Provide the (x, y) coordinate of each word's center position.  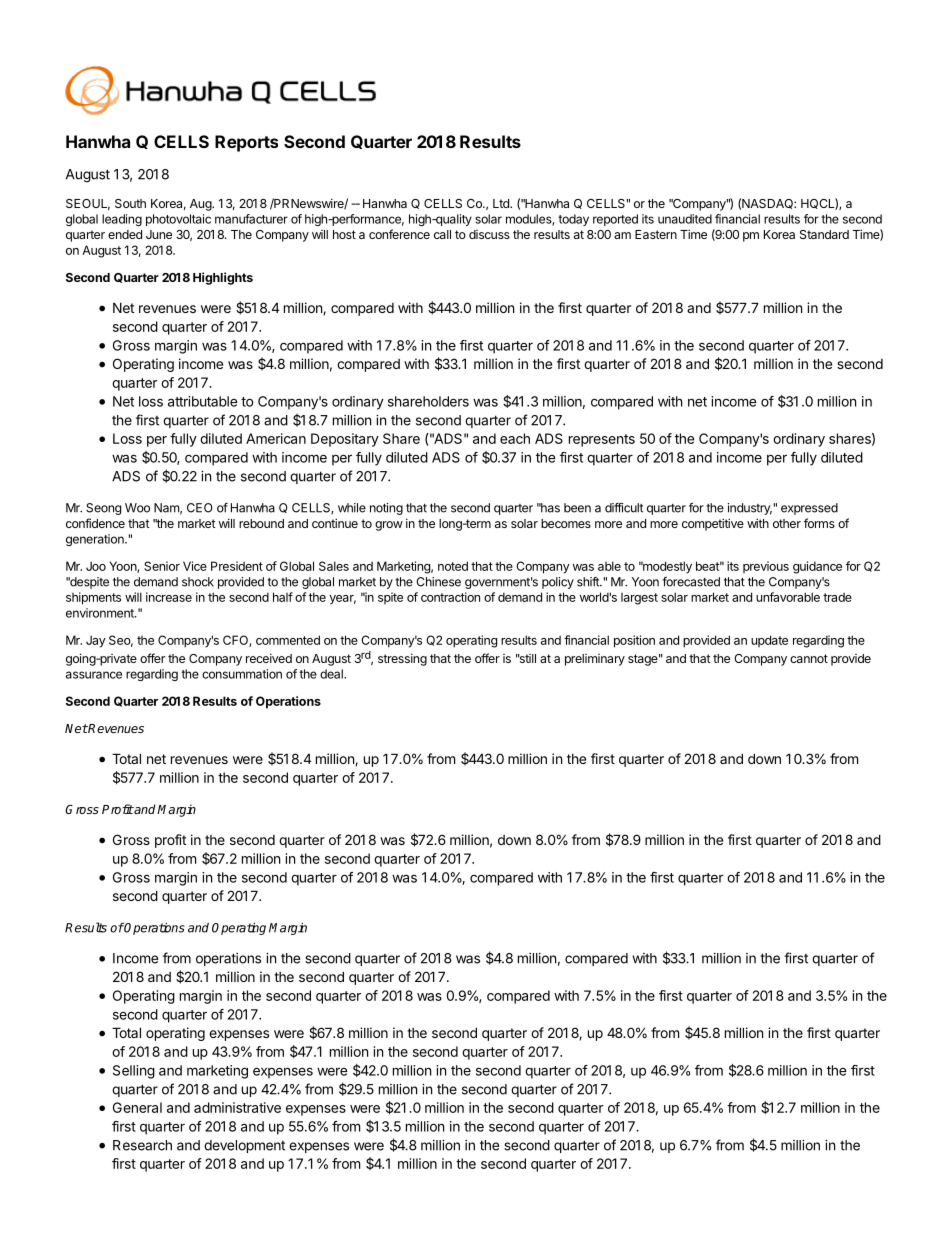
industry (750, 509)
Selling (134, 1072)
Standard (824, 234)
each (515, 438)
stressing (402, 659)
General (137, 1107)
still (527, 658)
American (276, 438)
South (130, 203)
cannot (809, 658)
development (244, 1146)
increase (169, 597)
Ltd (502, 203)
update (769, 641)
